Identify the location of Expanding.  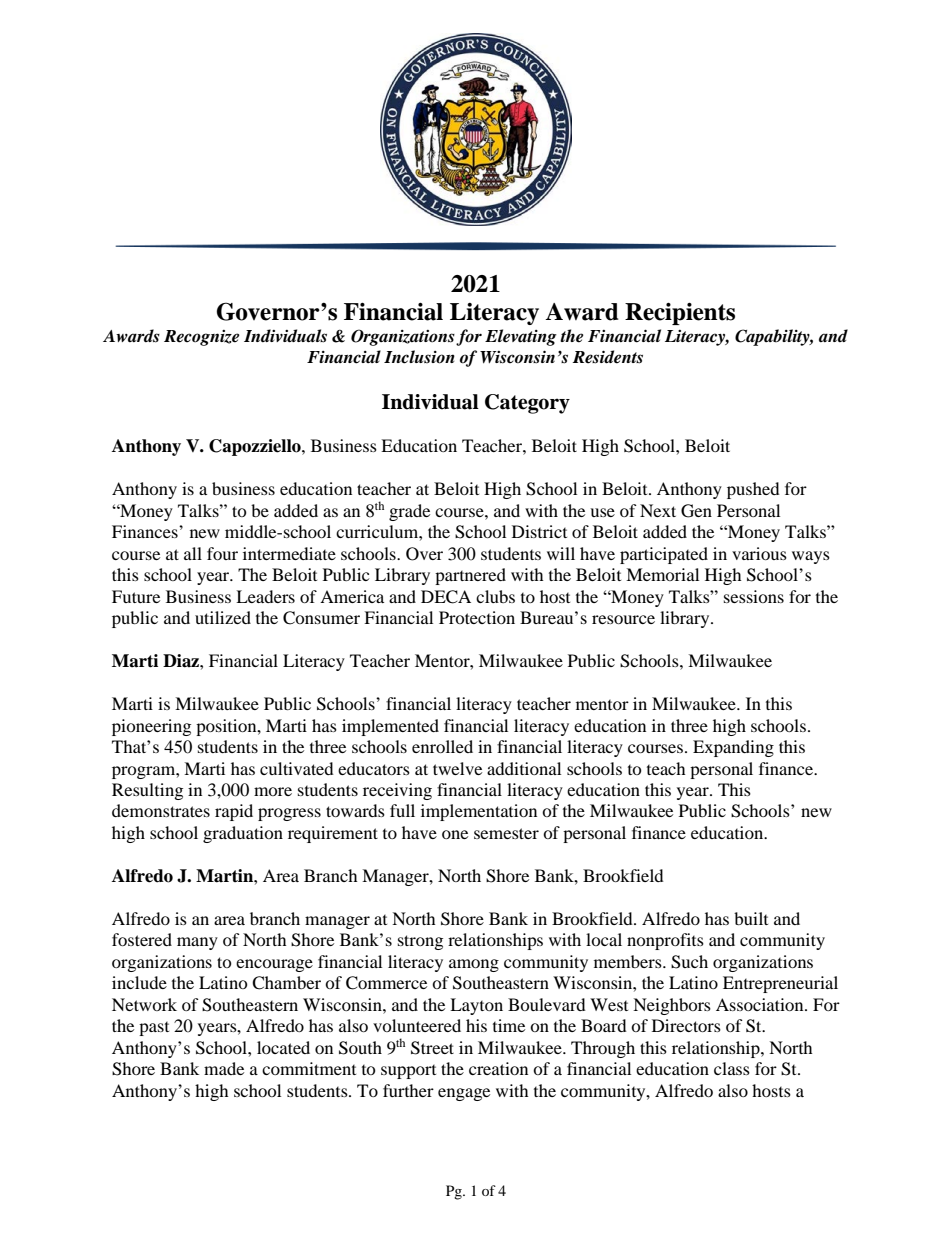
(733, 748).
